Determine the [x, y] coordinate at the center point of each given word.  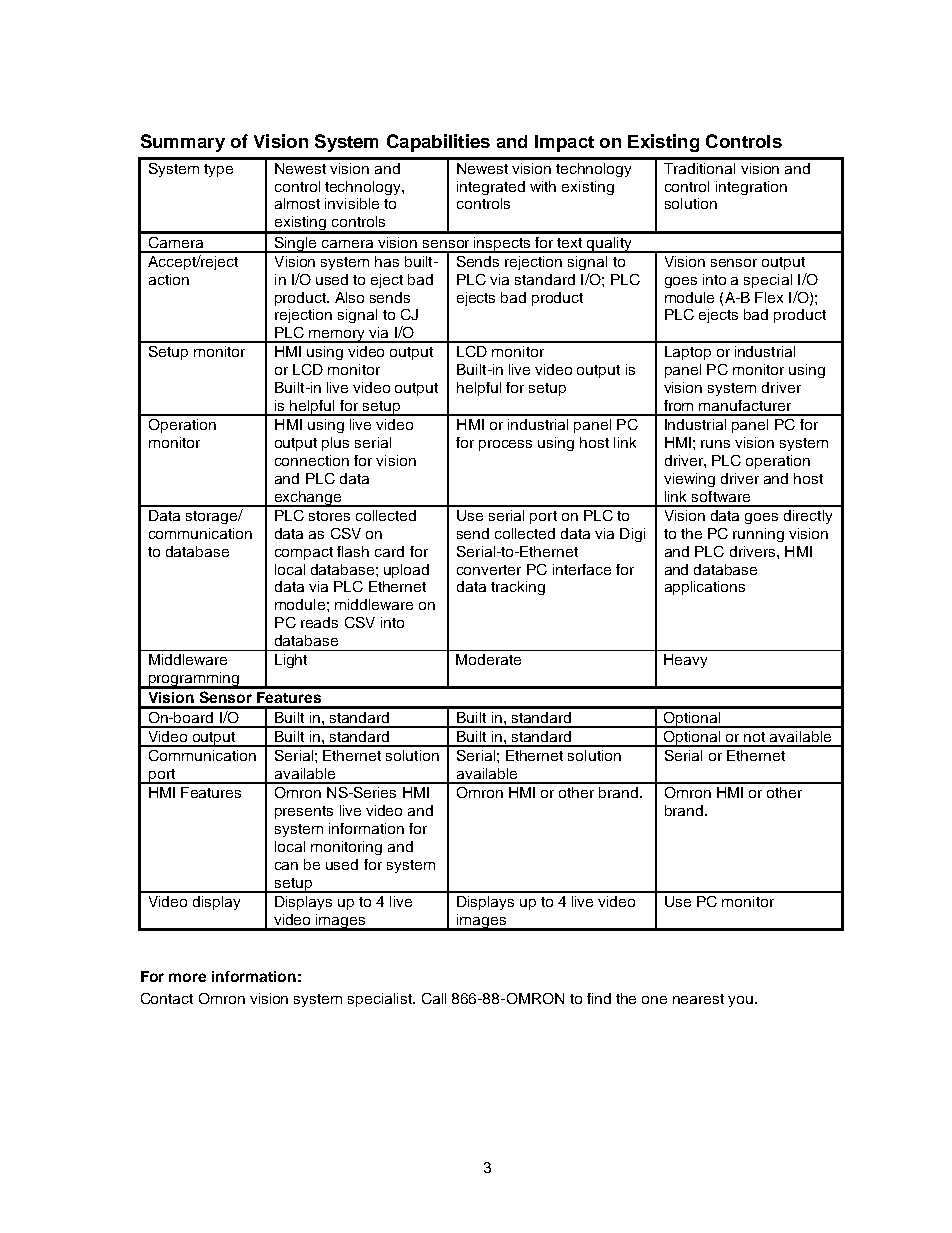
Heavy [685, 661]
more [187, 977]
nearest [698, 999]
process [505, 445]
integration [751, 188]
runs [715, 444]
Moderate [488, 659]
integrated [491, 188]
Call [434, 998]
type [218, 170]
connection [312, 460]
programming [194, 680]
